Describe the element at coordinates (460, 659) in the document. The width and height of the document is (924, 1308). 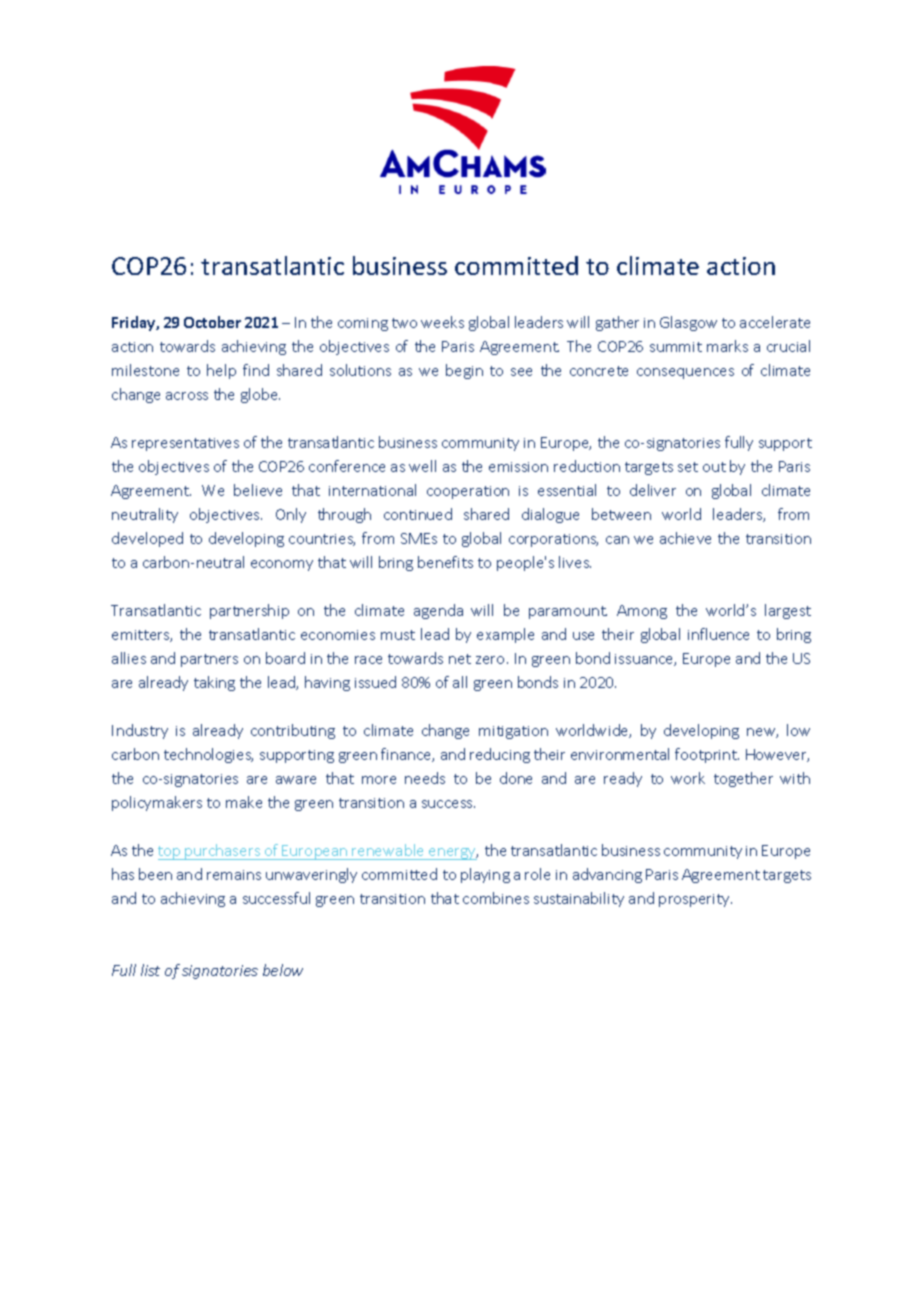
I see `net` at that location.
